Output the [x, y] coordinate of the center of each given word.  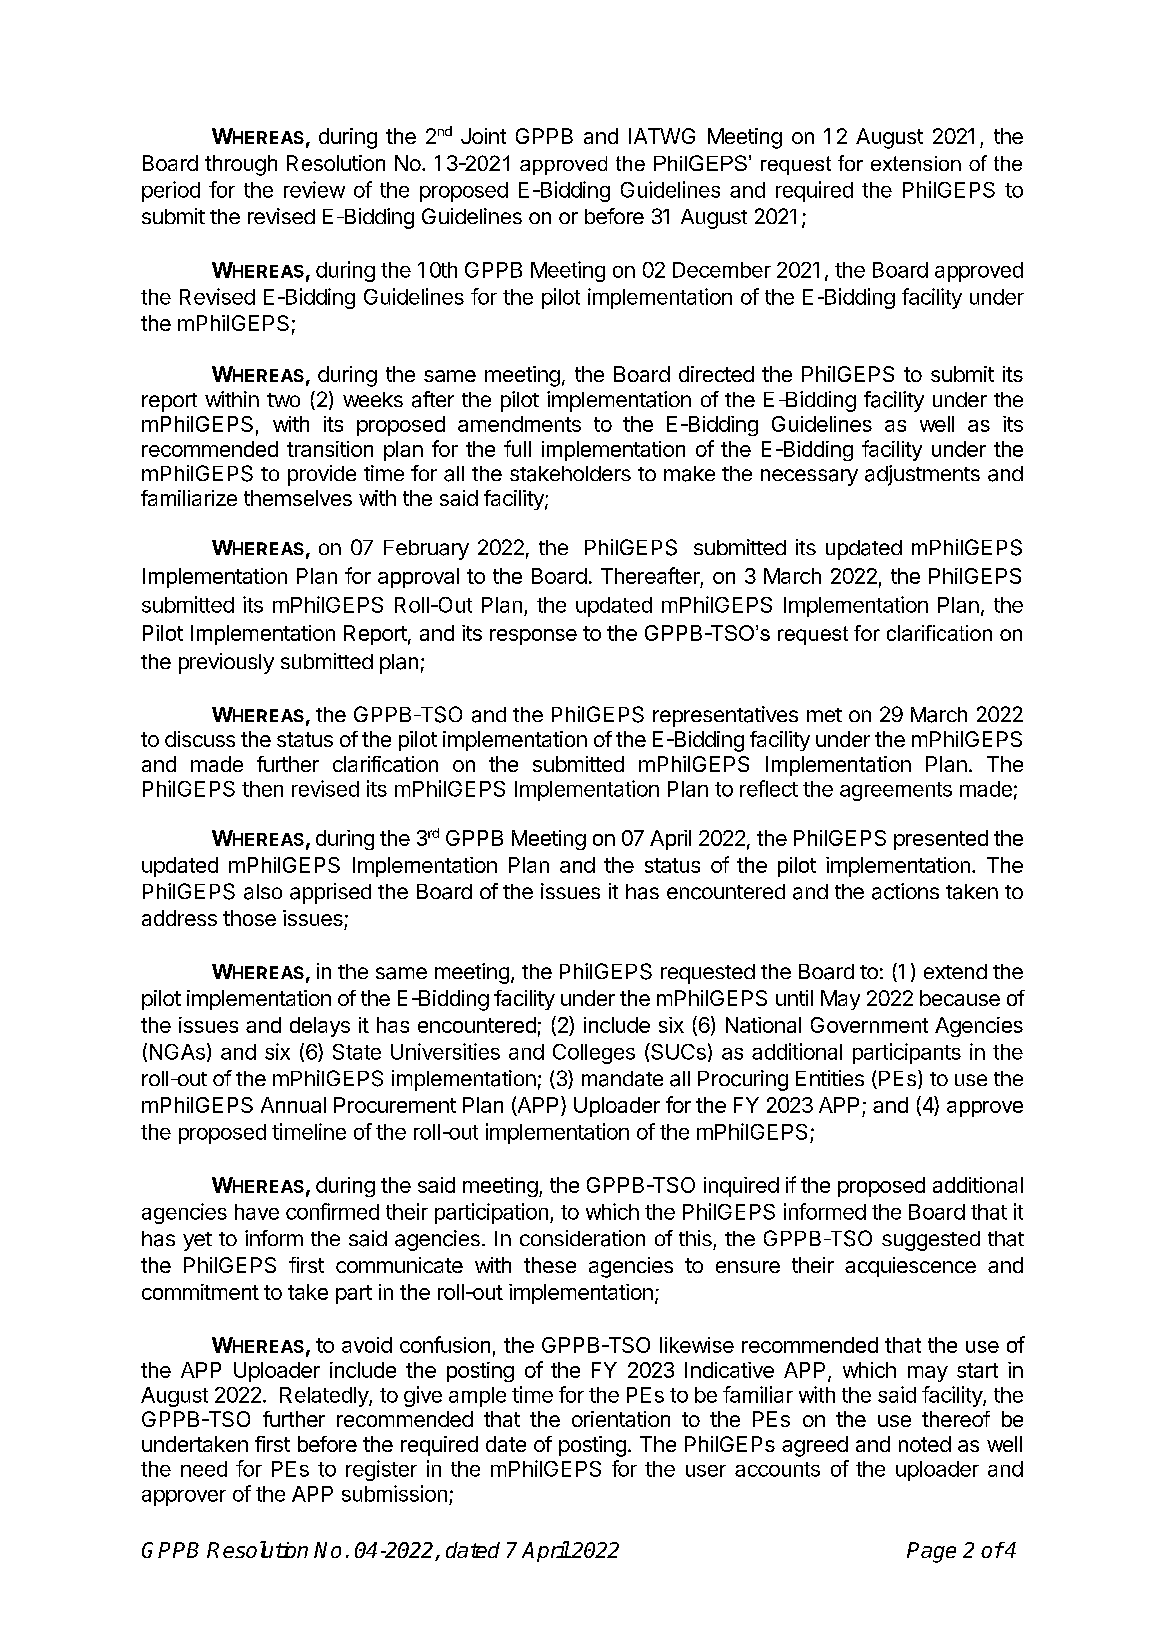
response [533, 637]
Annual [293, 1105]
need [204, 1469]
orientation [621, 1419]
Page [931, 1552]
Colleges [594, 1054]
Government [869, 1025]
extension [916, 163]
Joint [483, 136]
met [824, 715]
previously [226, 663]
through [241, 165]
